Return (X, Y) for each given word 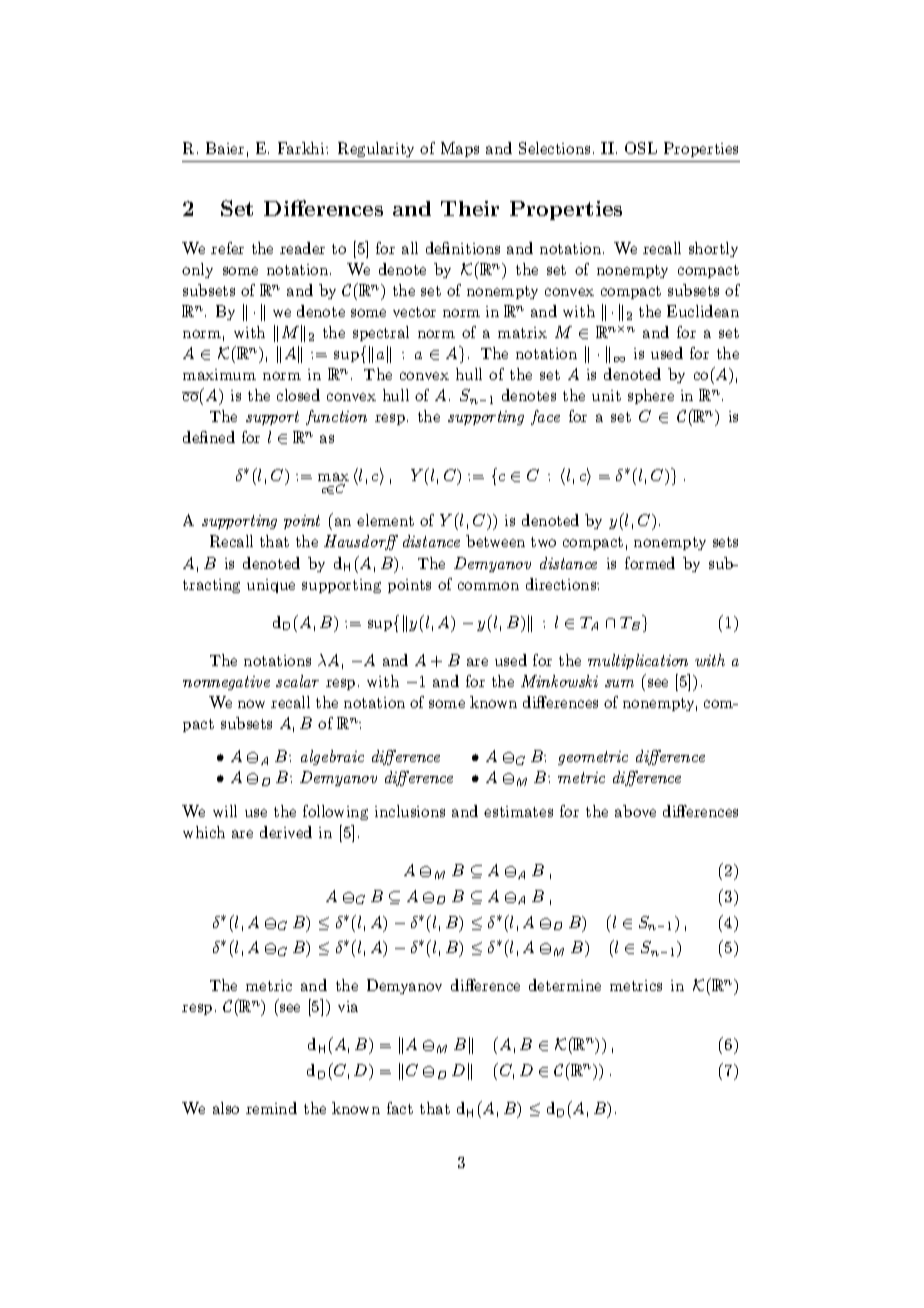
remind (271, 1108)
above (635, 811)
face (545, 417)
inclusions (410, 811)
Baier (225, 148)
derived (286, 832)
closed (298, 395)
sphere (651, 396)
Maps (460, 149)
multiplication (638, 661)
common (488, 586)
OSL (641, 148)
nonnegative (226, 683)
